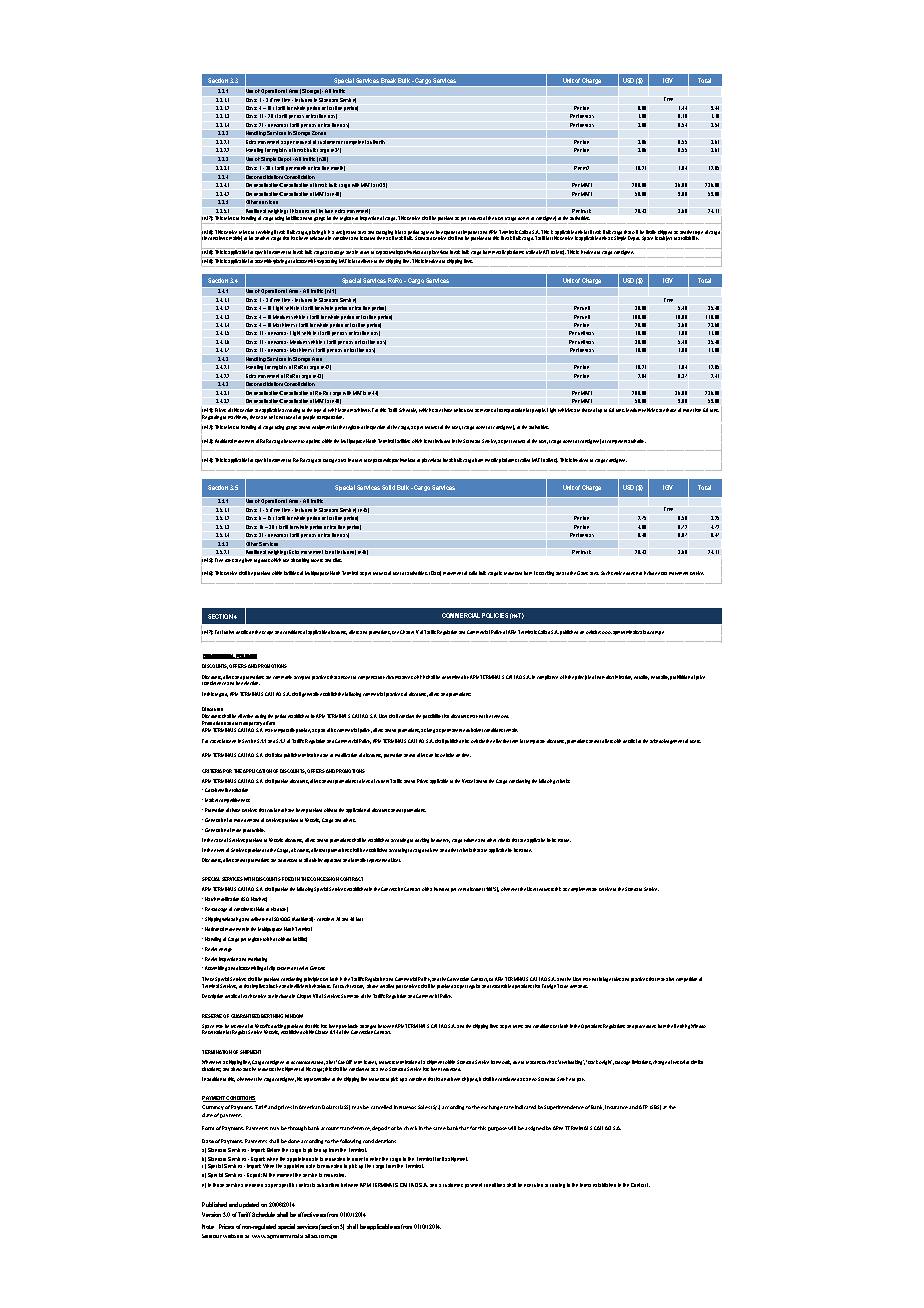  I want to click on equality, so click(641, 677).
